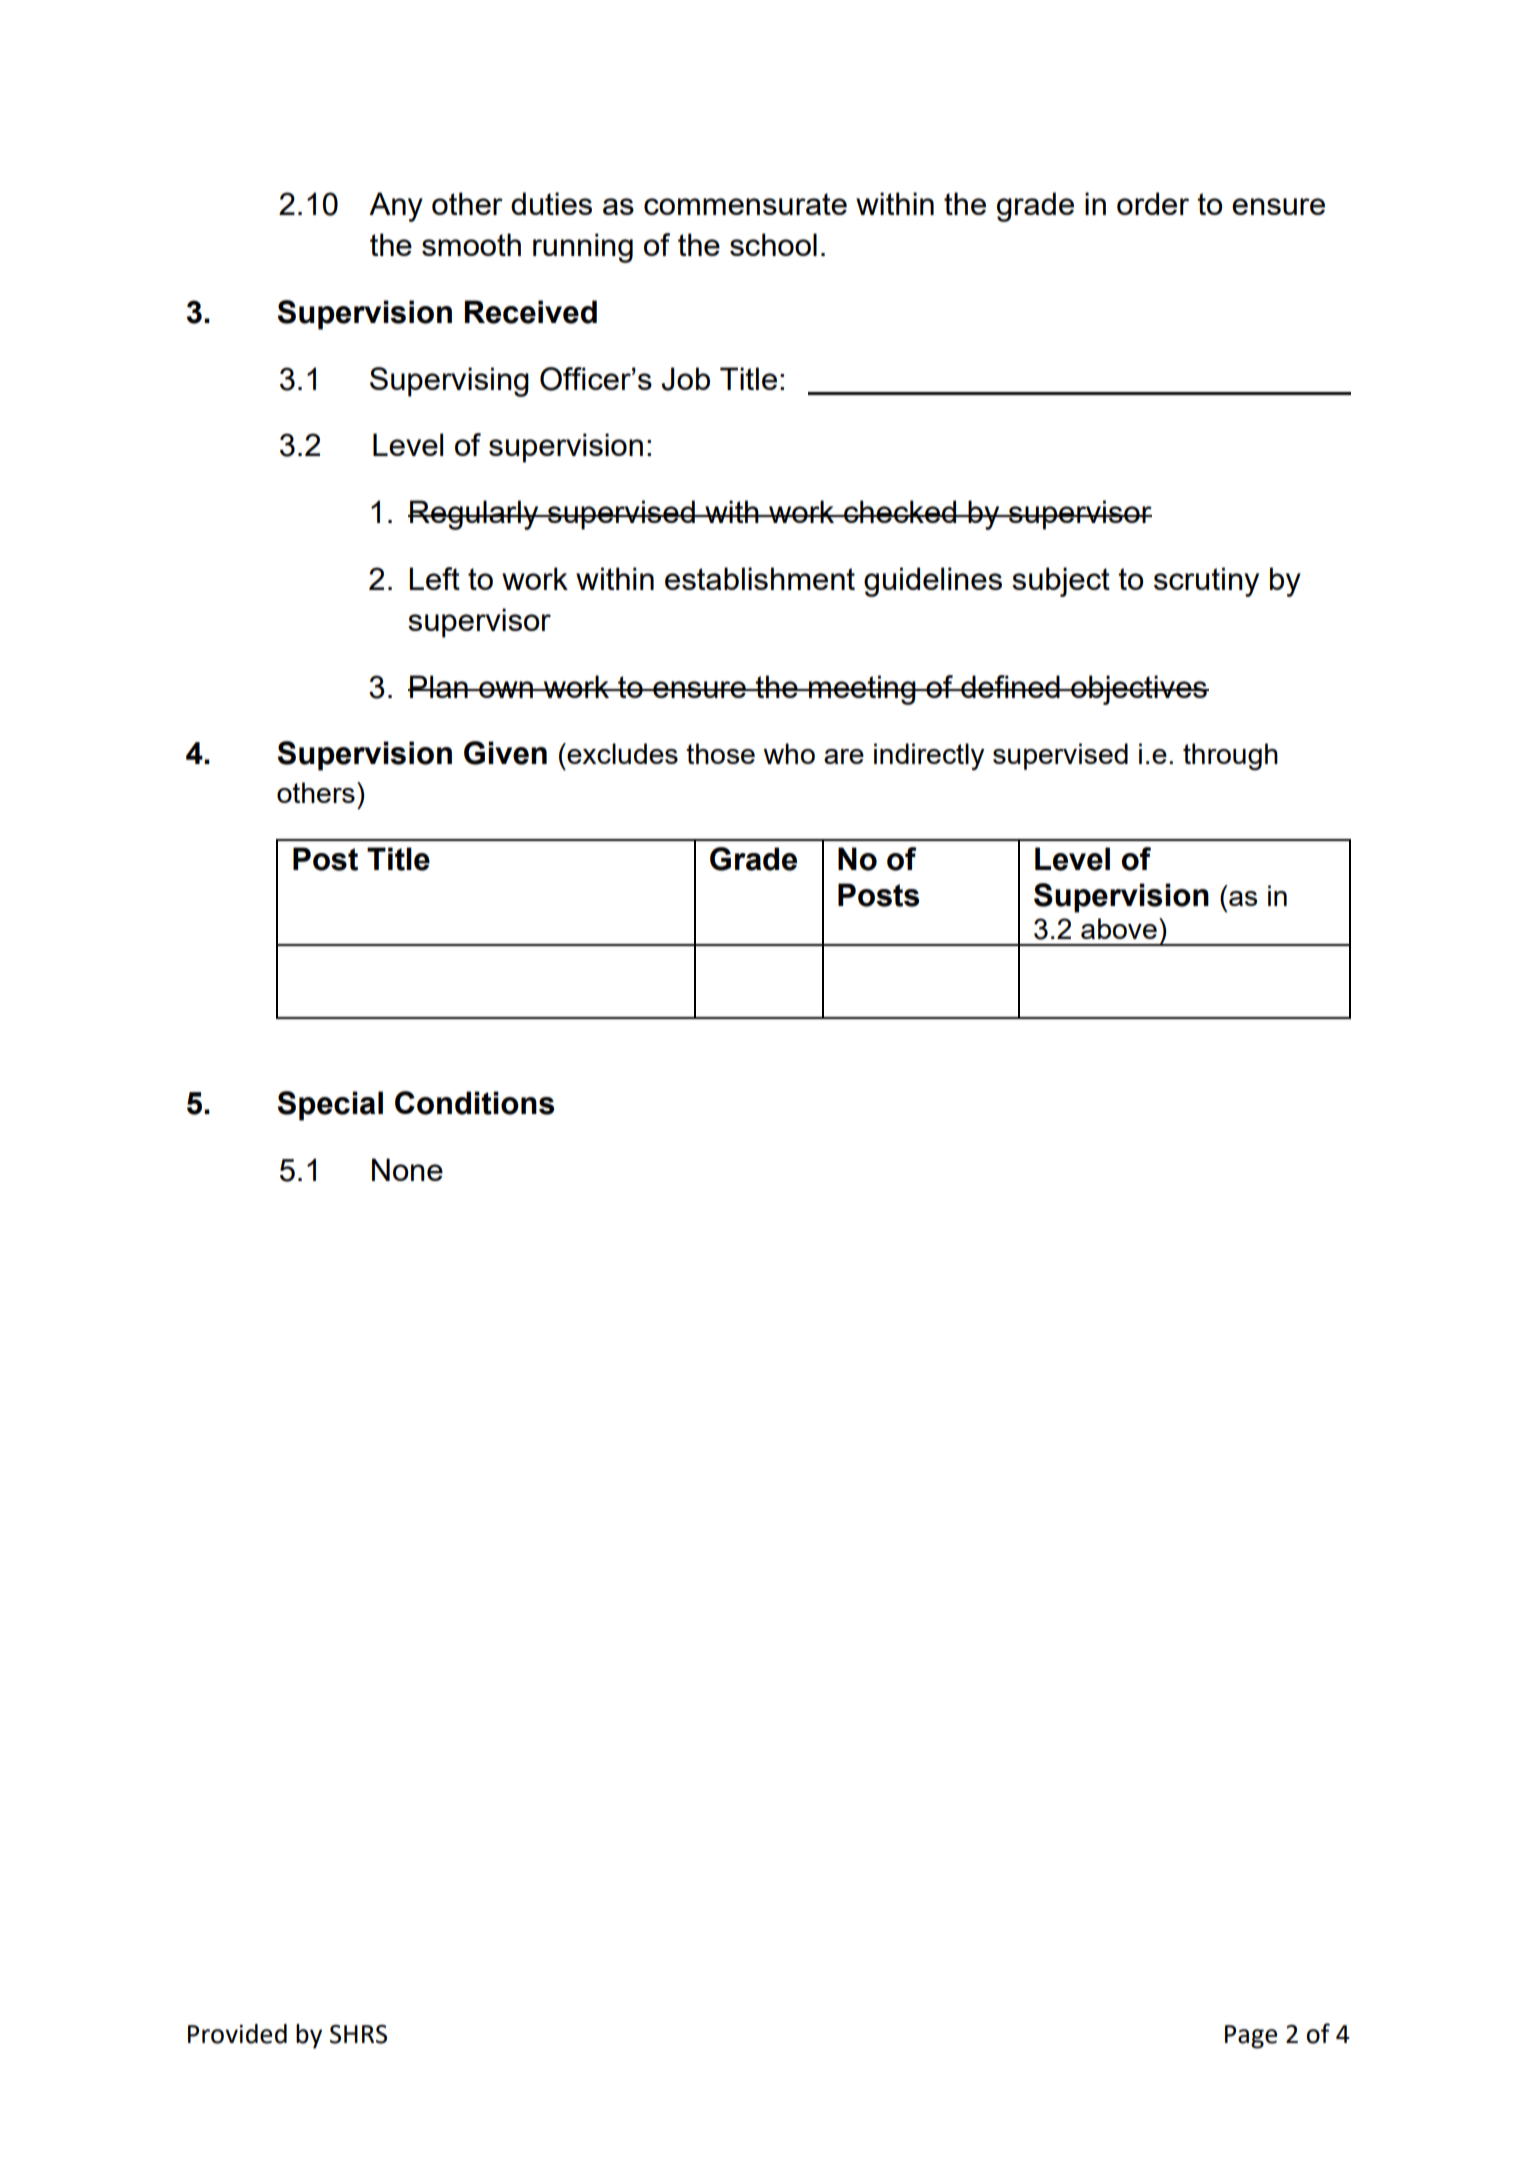  Describe the element at coordinates (1153, 203) in the screenshot. I see `order` at that location.
